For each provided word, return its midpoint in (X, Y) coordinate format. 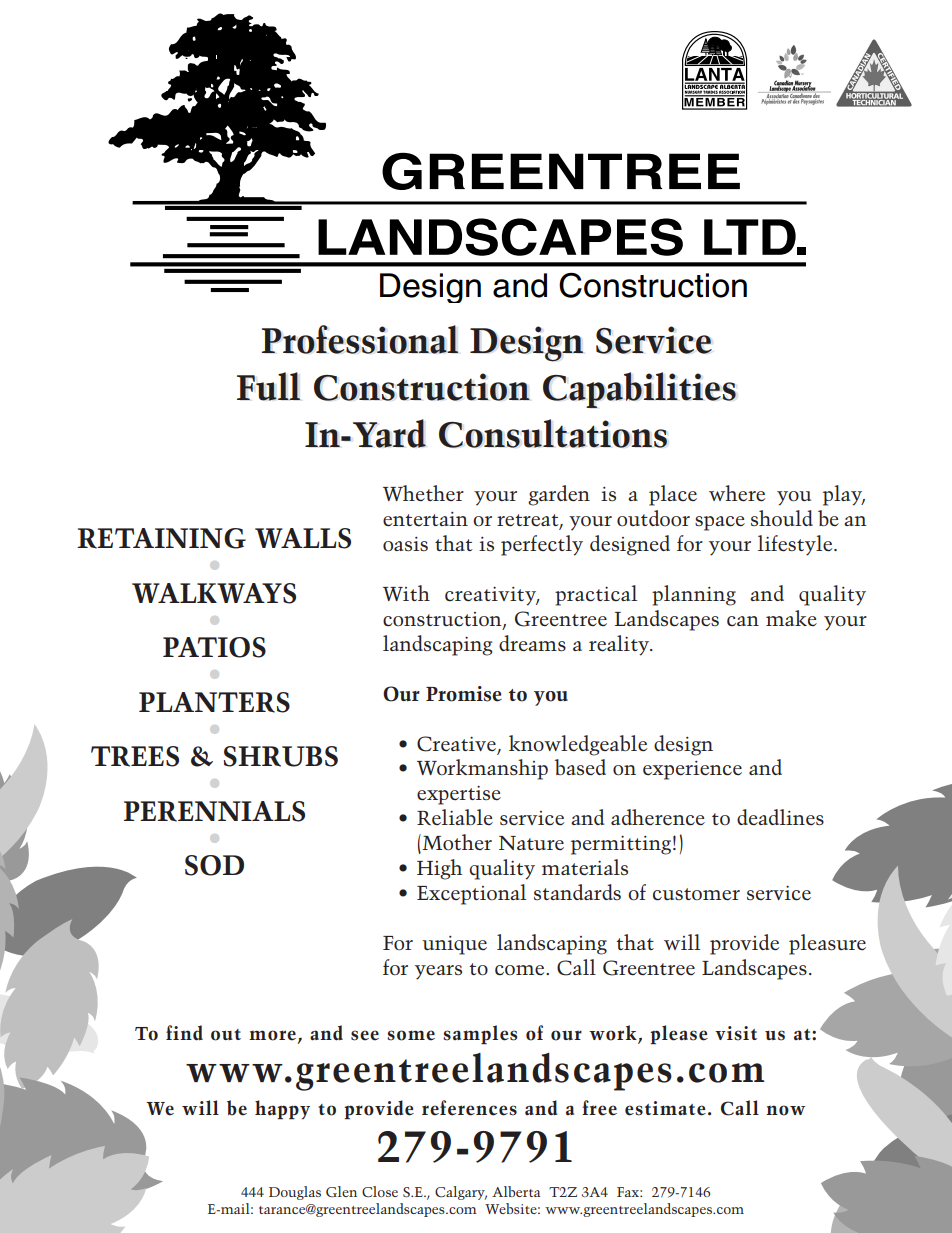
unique (454, 945)
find (184, 1033)
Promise (464, 694)
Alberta (516, 1191)
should (782, 518)
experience (692, 770)
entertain (425, 519)
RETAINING (161, 538)
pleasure (827, 944)
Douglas (295, 1193)
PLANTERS (214, 702)
